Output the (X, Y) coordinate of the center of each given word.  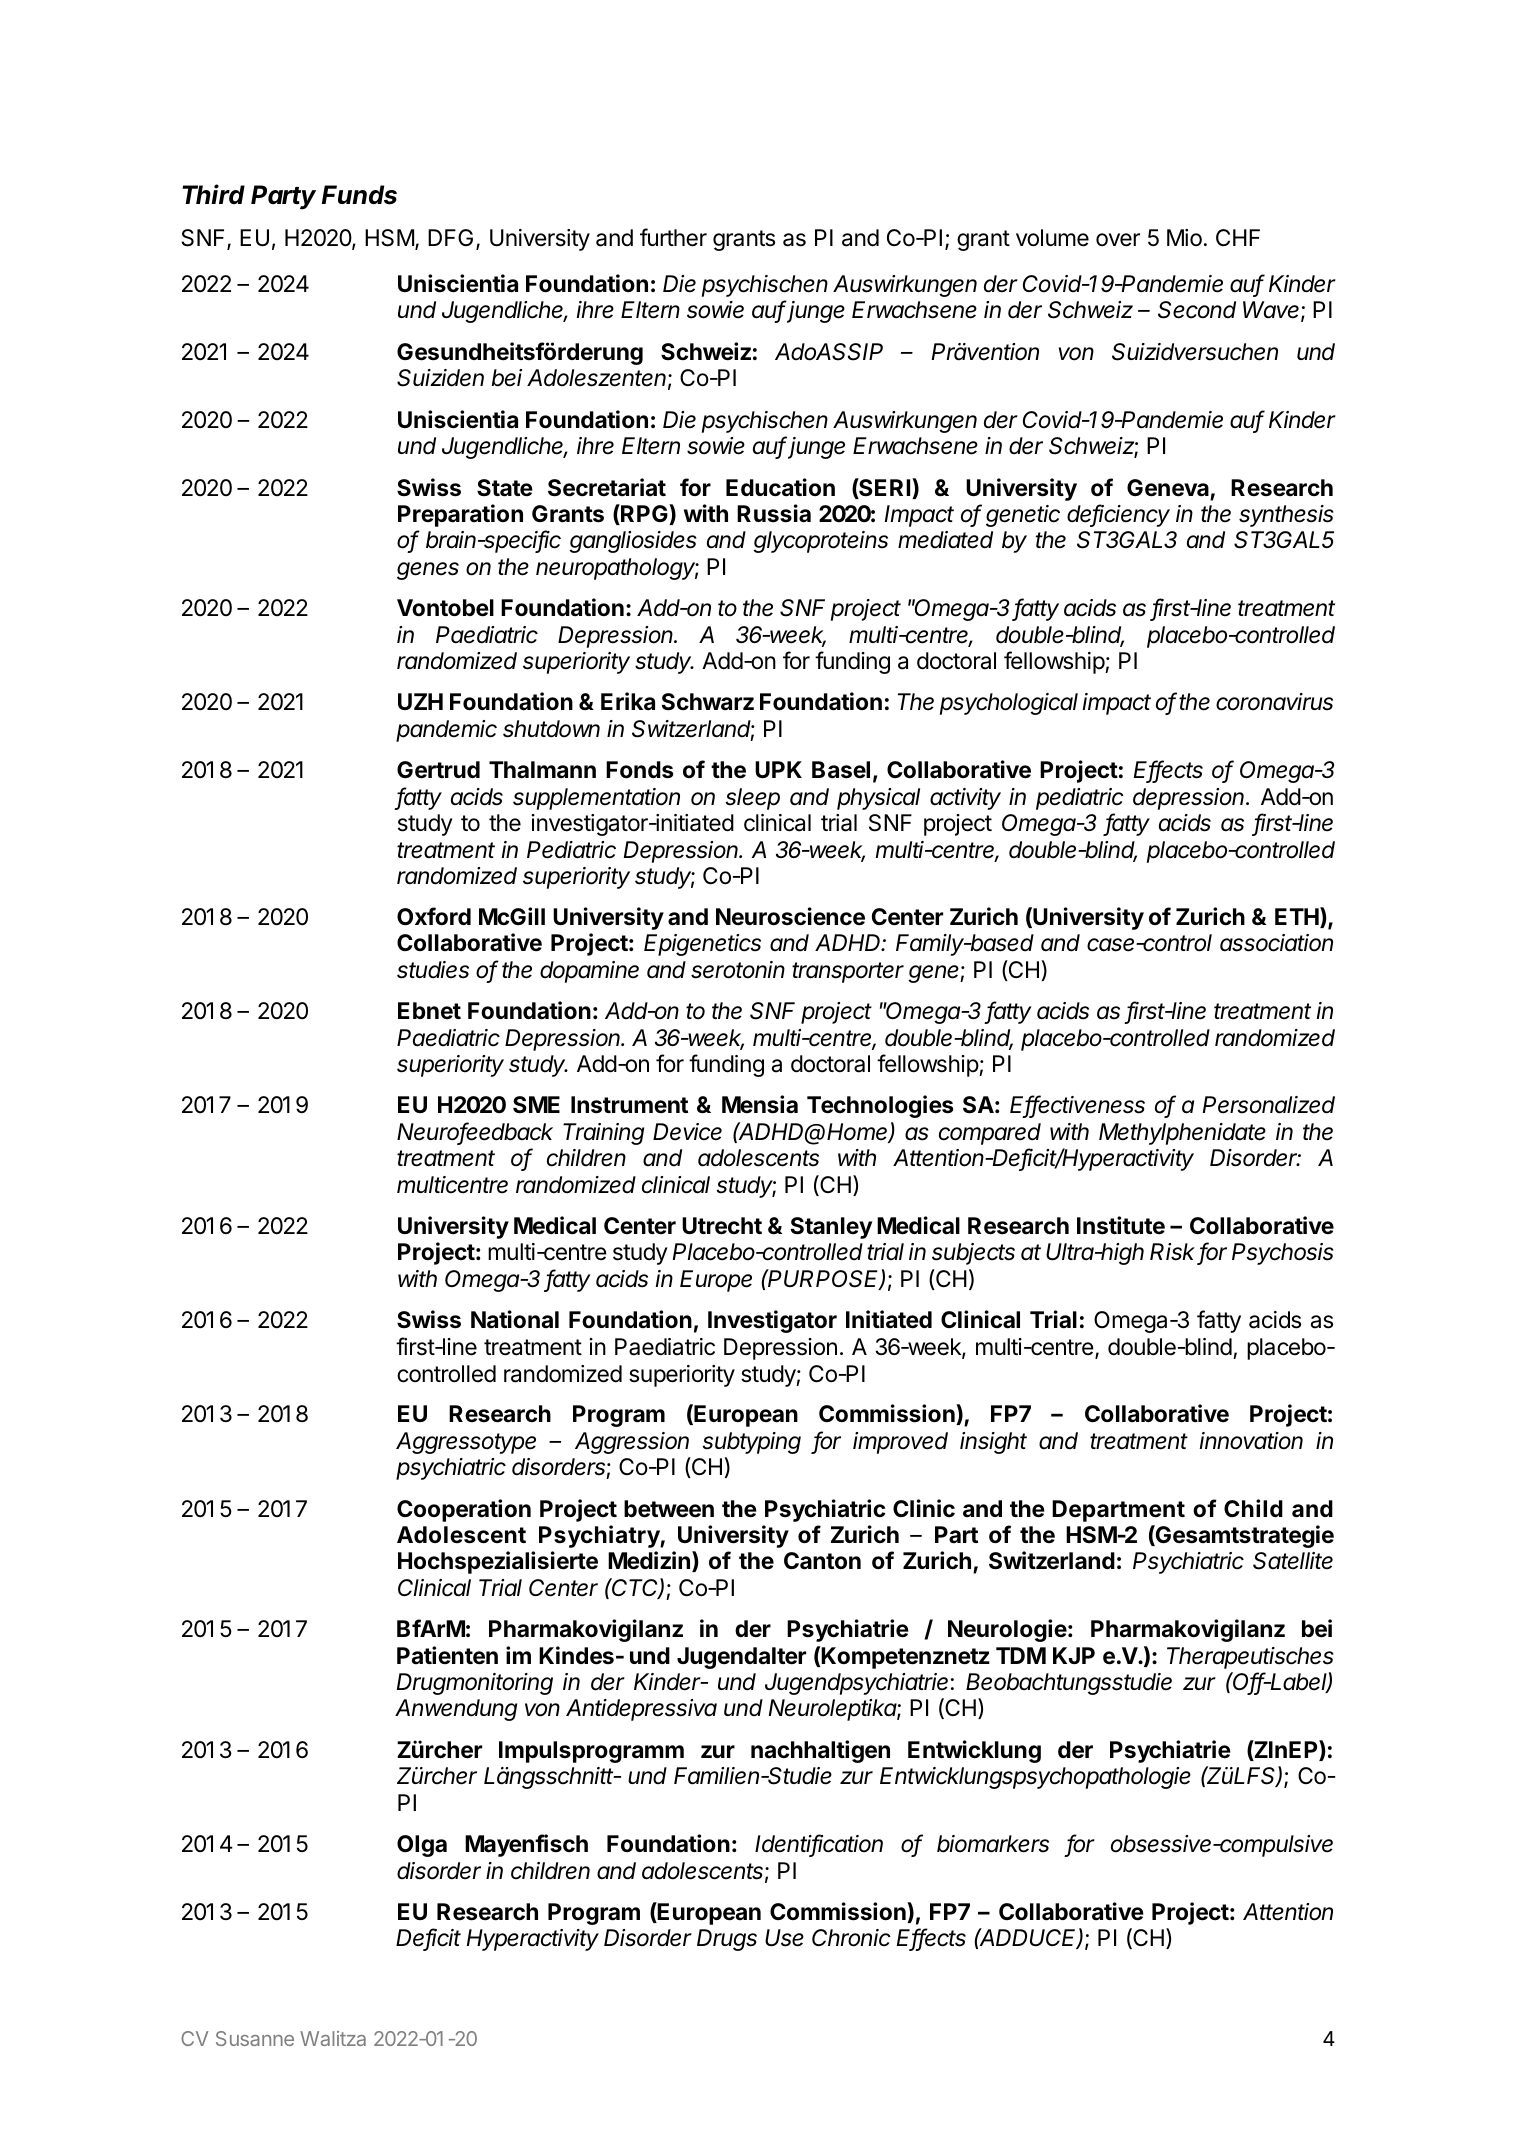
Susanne (255, 2038)
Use (784, 1938)
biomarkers (993, 1844)
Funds (359, 195)
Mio (1184, 237)
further (673, 237)
